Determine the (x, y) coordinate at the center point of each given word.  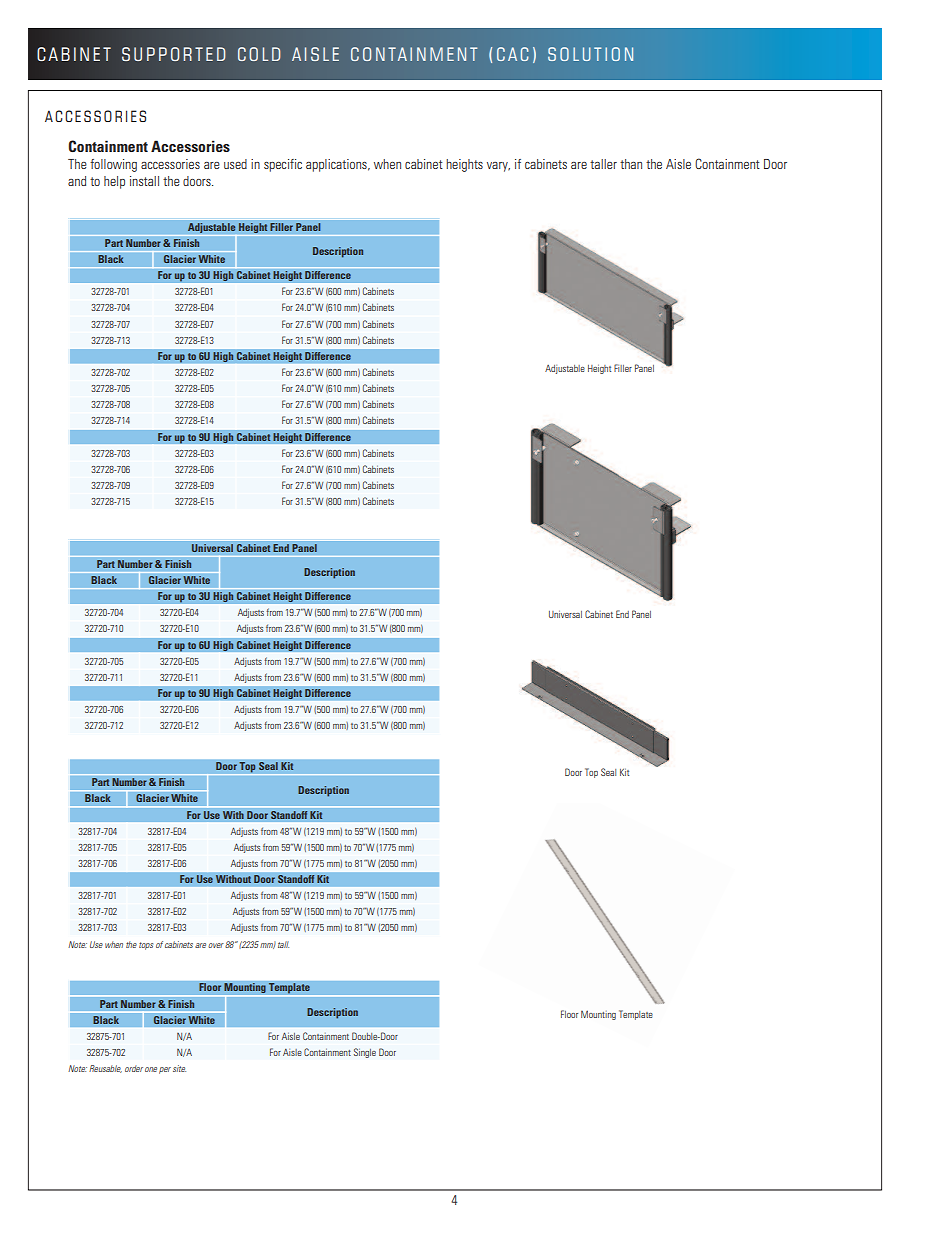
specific (283, 165)
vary (498, 167)
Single (365, 1053)
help (114, 182)
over (216, 945)
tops (146, 946)
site (179, 1068)
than (631, 164)
